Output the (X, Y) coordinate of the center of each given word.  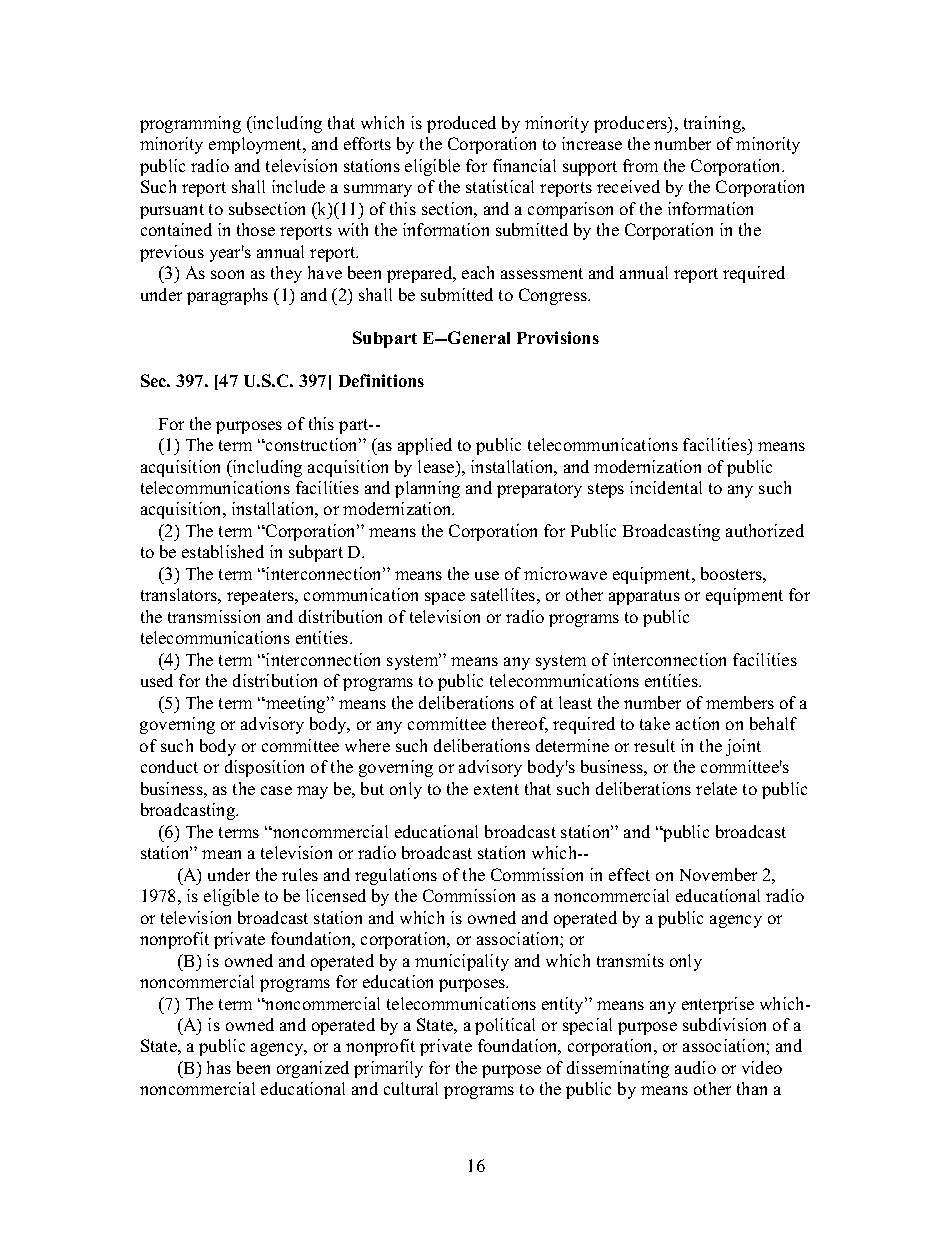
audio (695, 1067)
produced (461, 124)
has (219, 1067)
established (223, 551)
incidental (666, 487)
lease (437, 466)
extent (496, 789)
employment (257, 145)
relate (716, 788)
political (505, 1026)
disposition (264, 768)
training (714, 124)
